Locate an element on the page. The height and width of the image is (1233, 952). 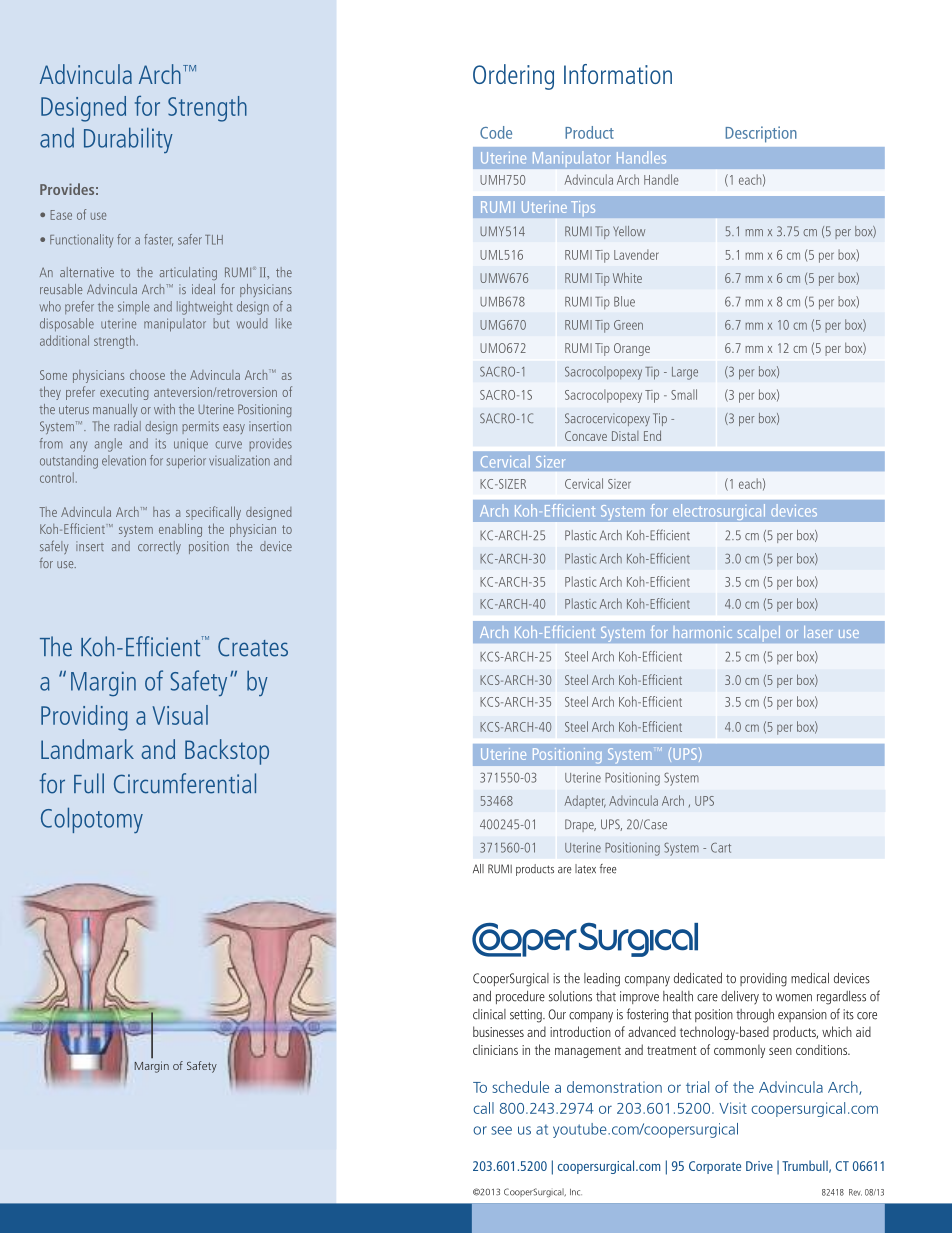
Description is located at coordinates (761, 134).
